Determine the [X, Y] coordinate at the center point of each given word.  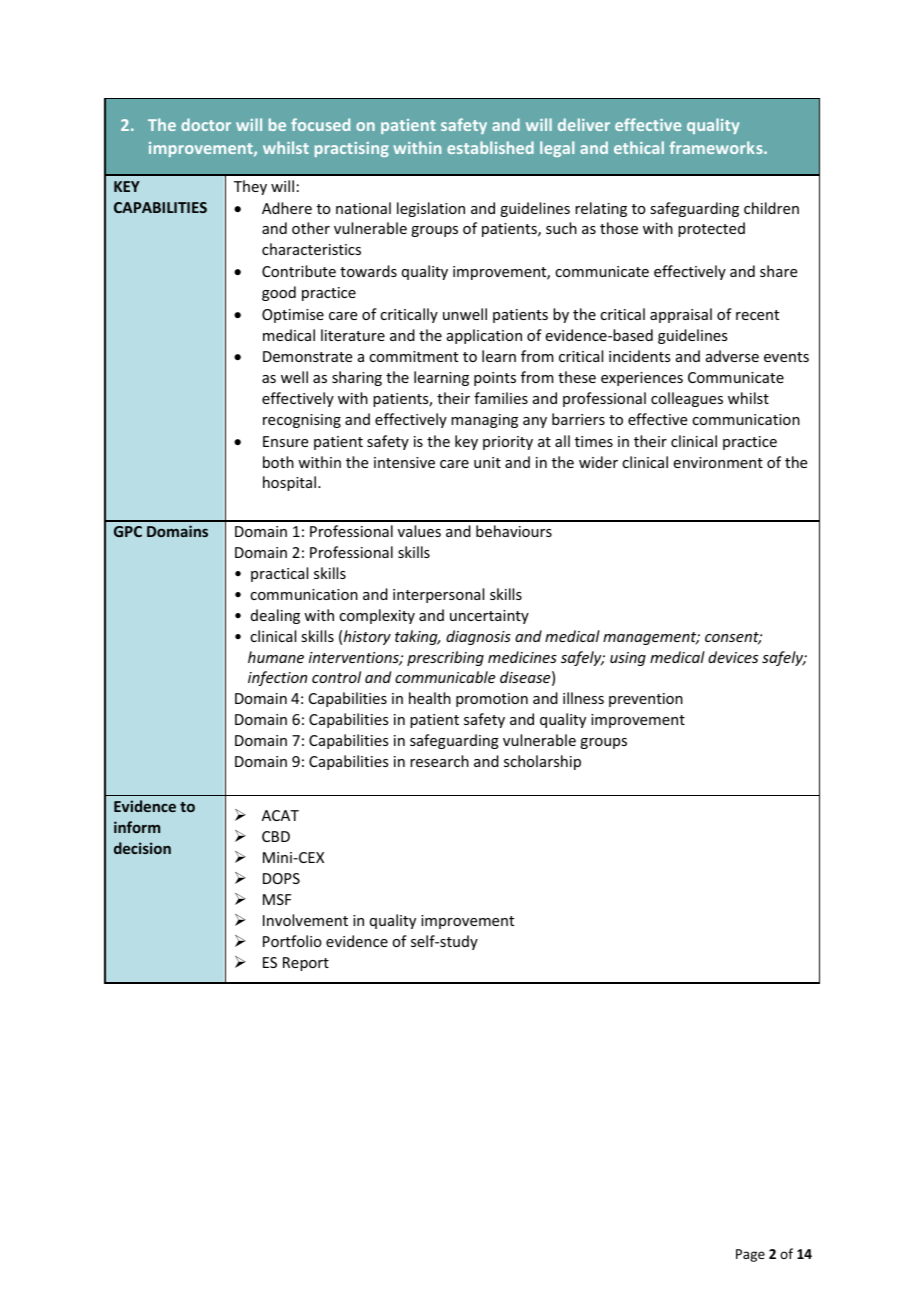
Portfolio [292, 941]
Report [306, 964]
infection [277, 678]
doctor [206, 124]
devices [733, 657]
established [490, 147]
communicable [445, 677]
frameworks [717, 147]
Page [750, 1255]
